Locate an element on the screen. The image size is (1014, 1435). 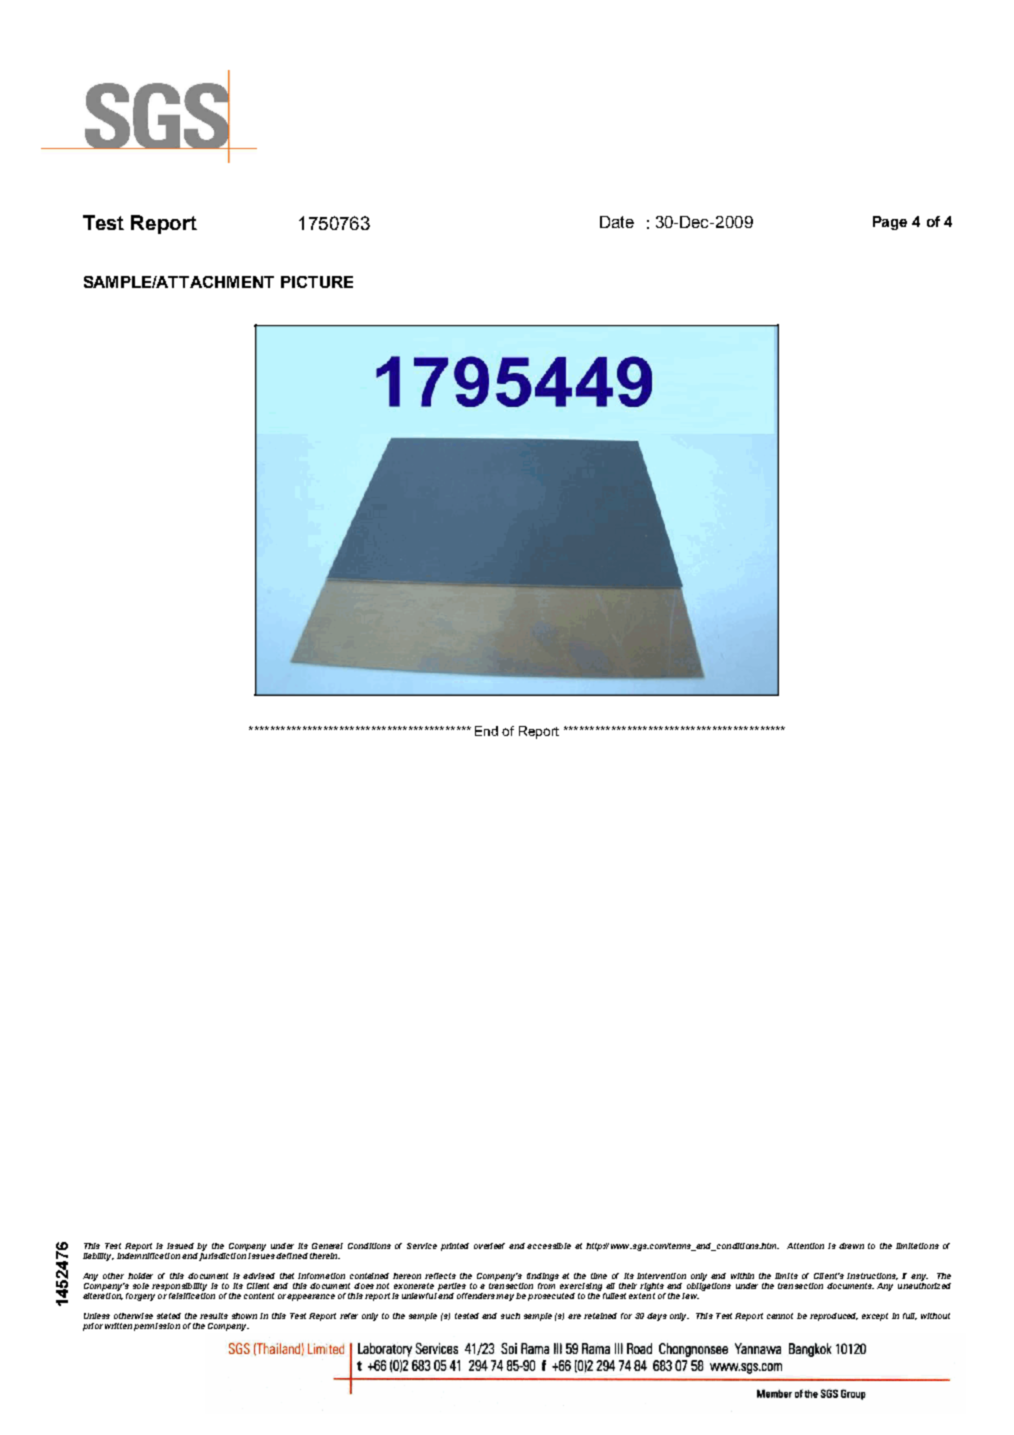
Date is located at coordinates (617, 222).
